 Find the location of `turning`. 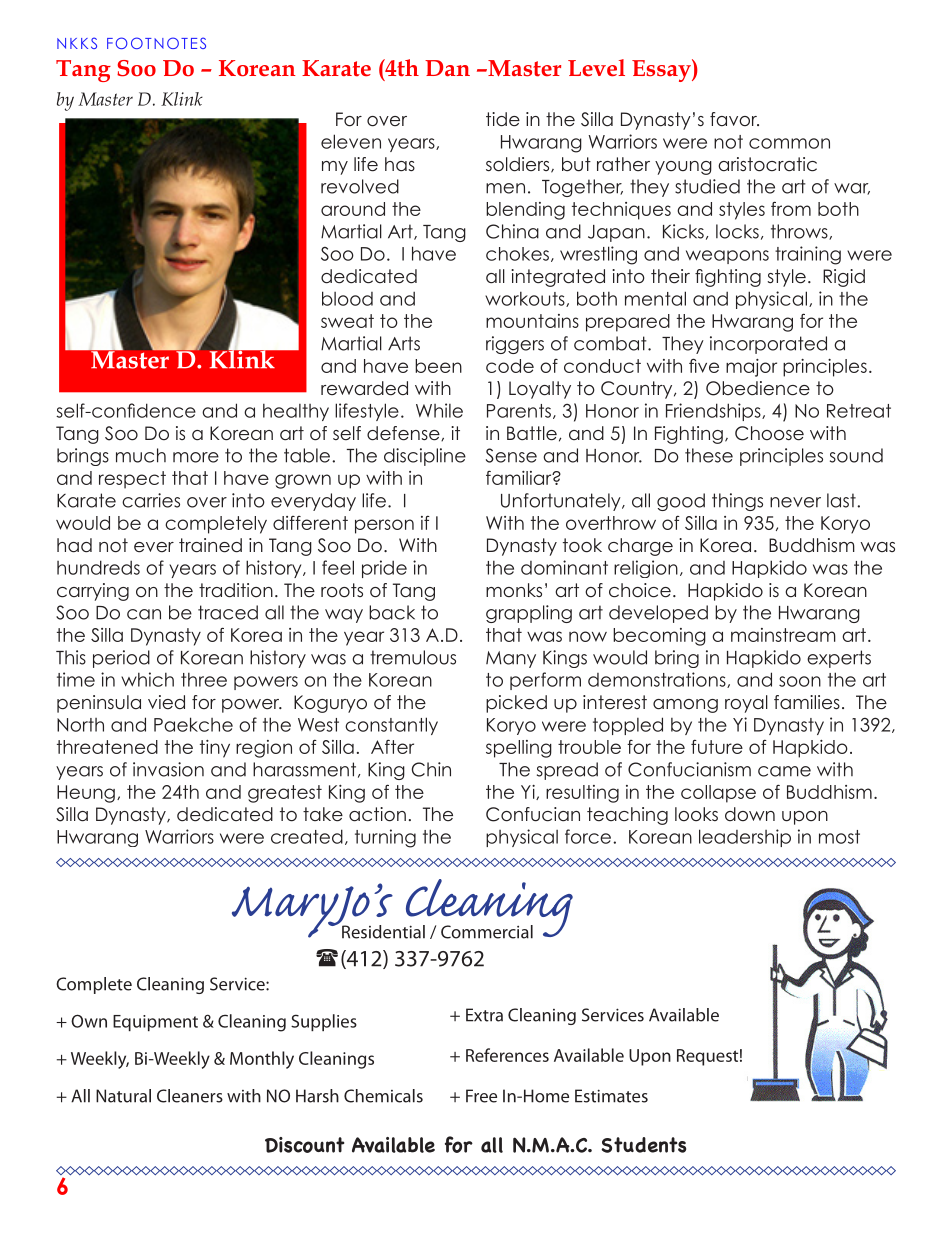

turning is located at coordinates (385, 838).
